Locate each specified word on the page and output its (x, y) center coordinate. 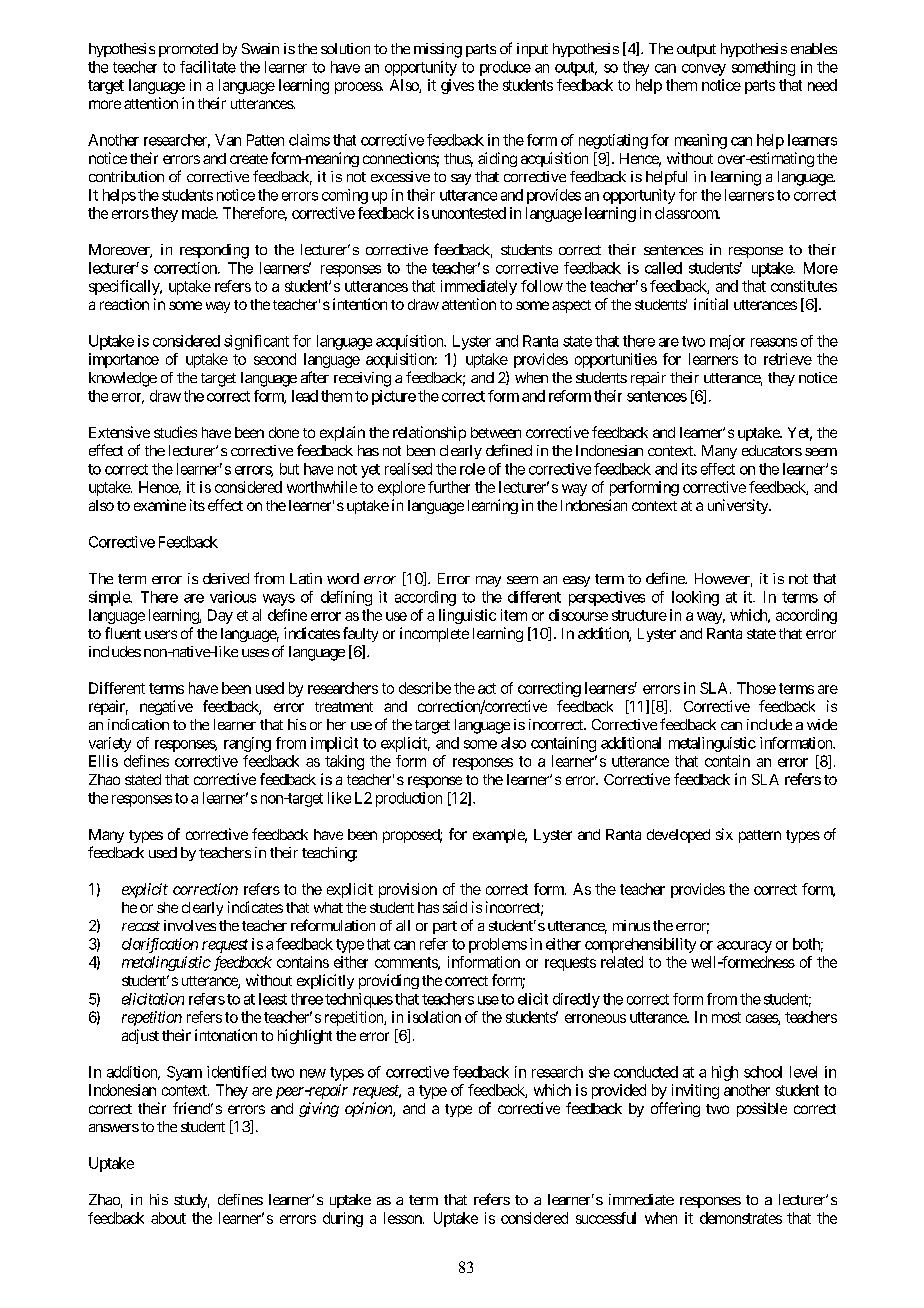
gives (457, 86)
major (727, 342)
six (724, 834)
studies (175, 432)
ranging (247, 744)
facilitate (208, 67)
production (409, 799)
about (168, 1218)
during (343, 1219)
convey (704, 70)
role (472, 469)
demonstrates (741, 1218)
